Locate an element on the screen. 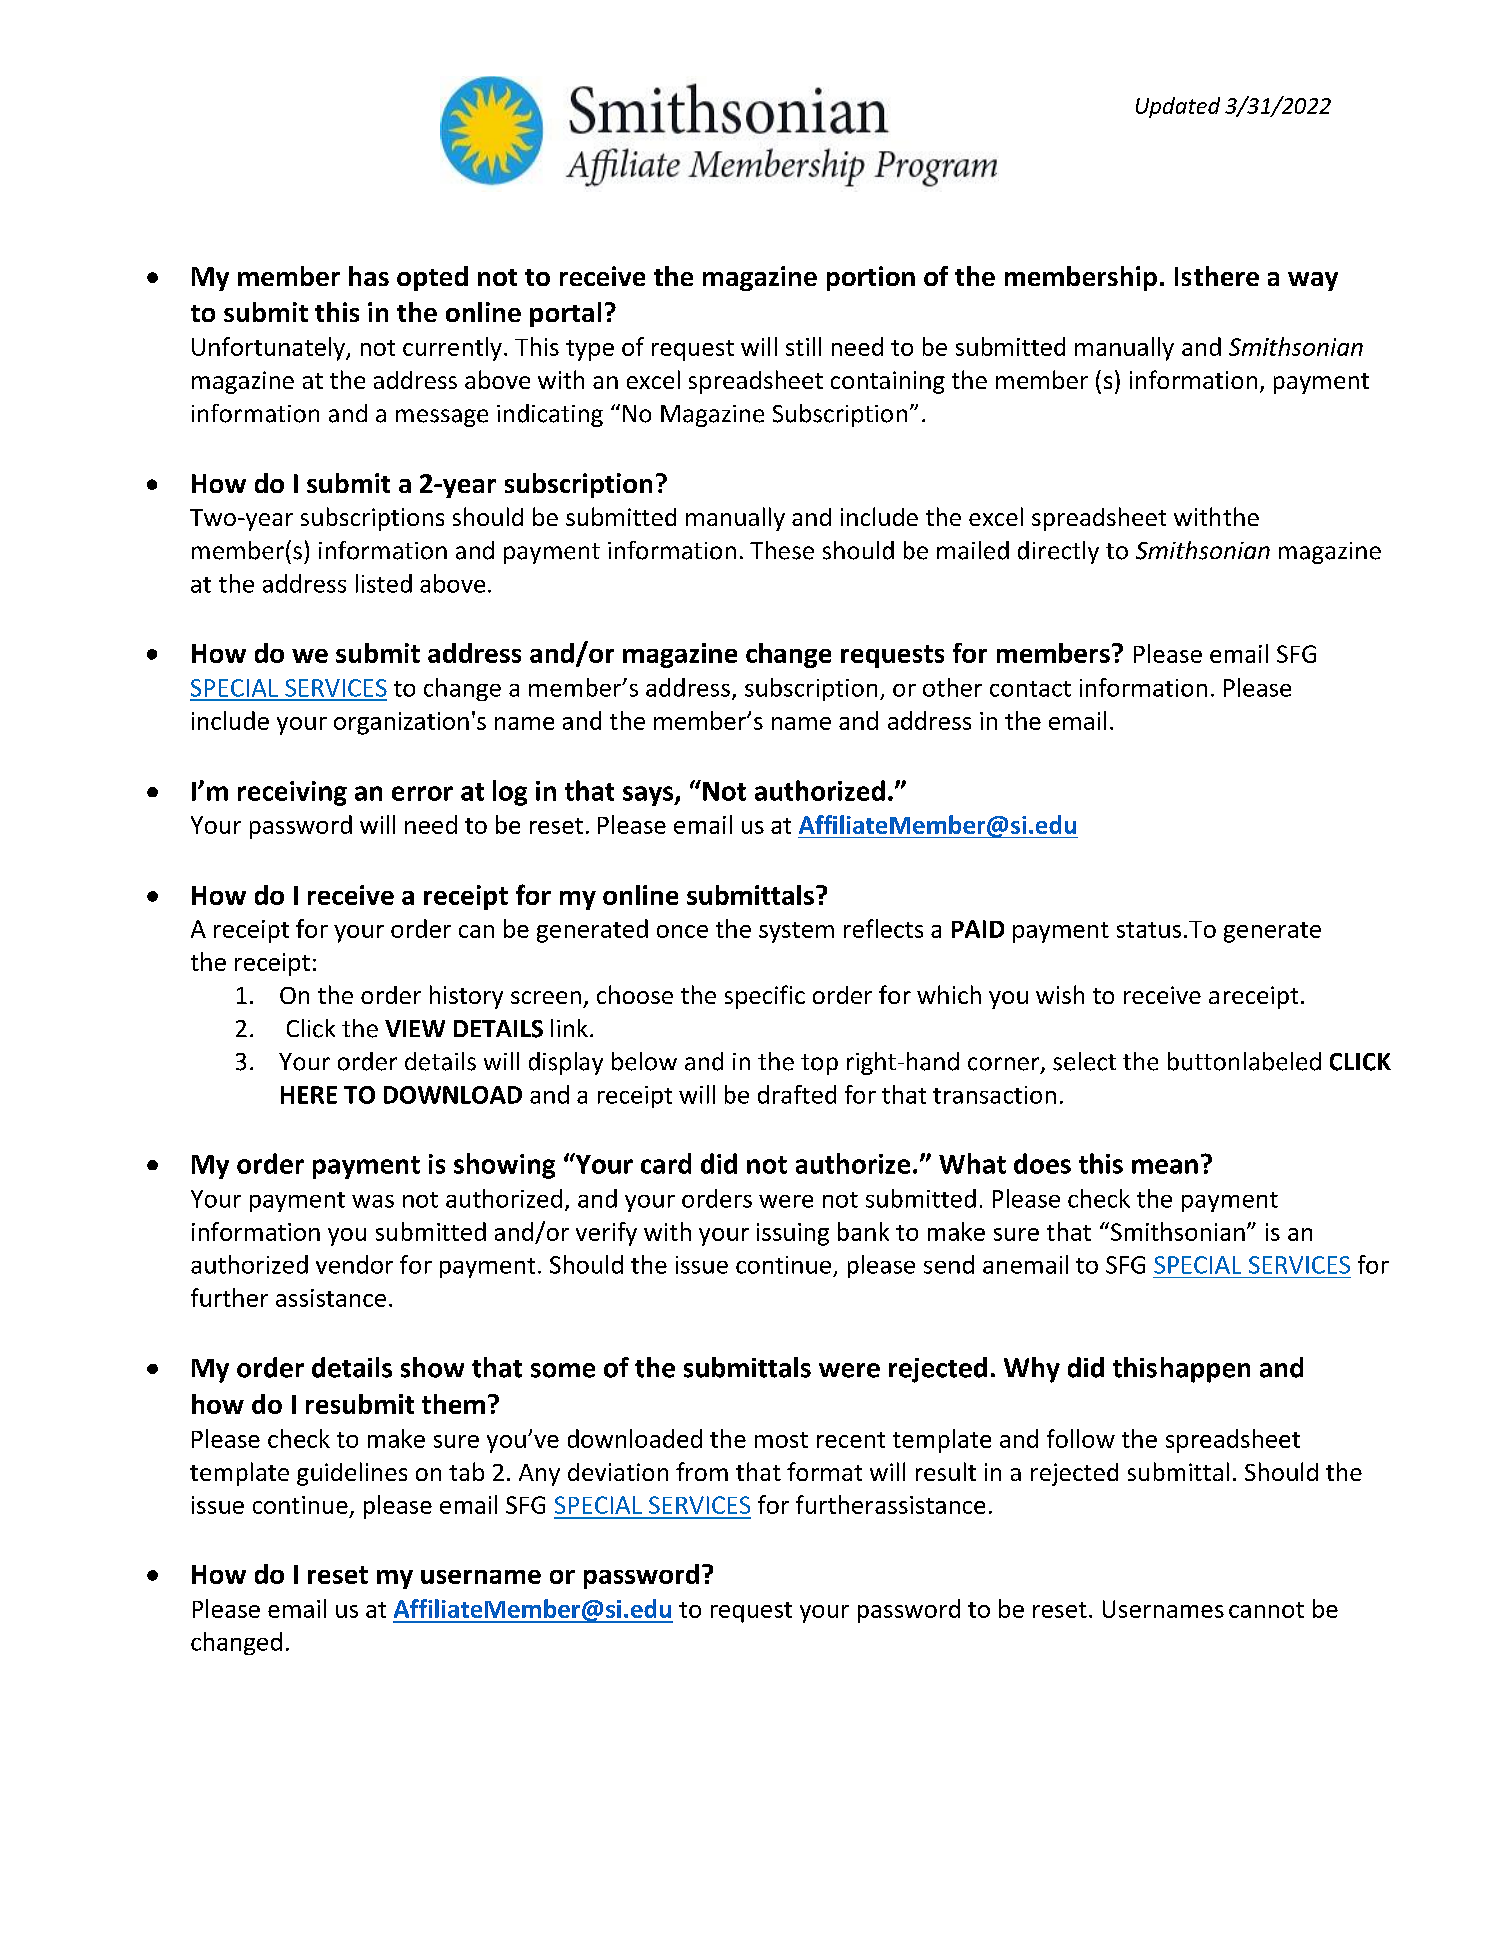 This screenshot has height=1955, width=1510. wish is located at coordinates (1060, 994).
